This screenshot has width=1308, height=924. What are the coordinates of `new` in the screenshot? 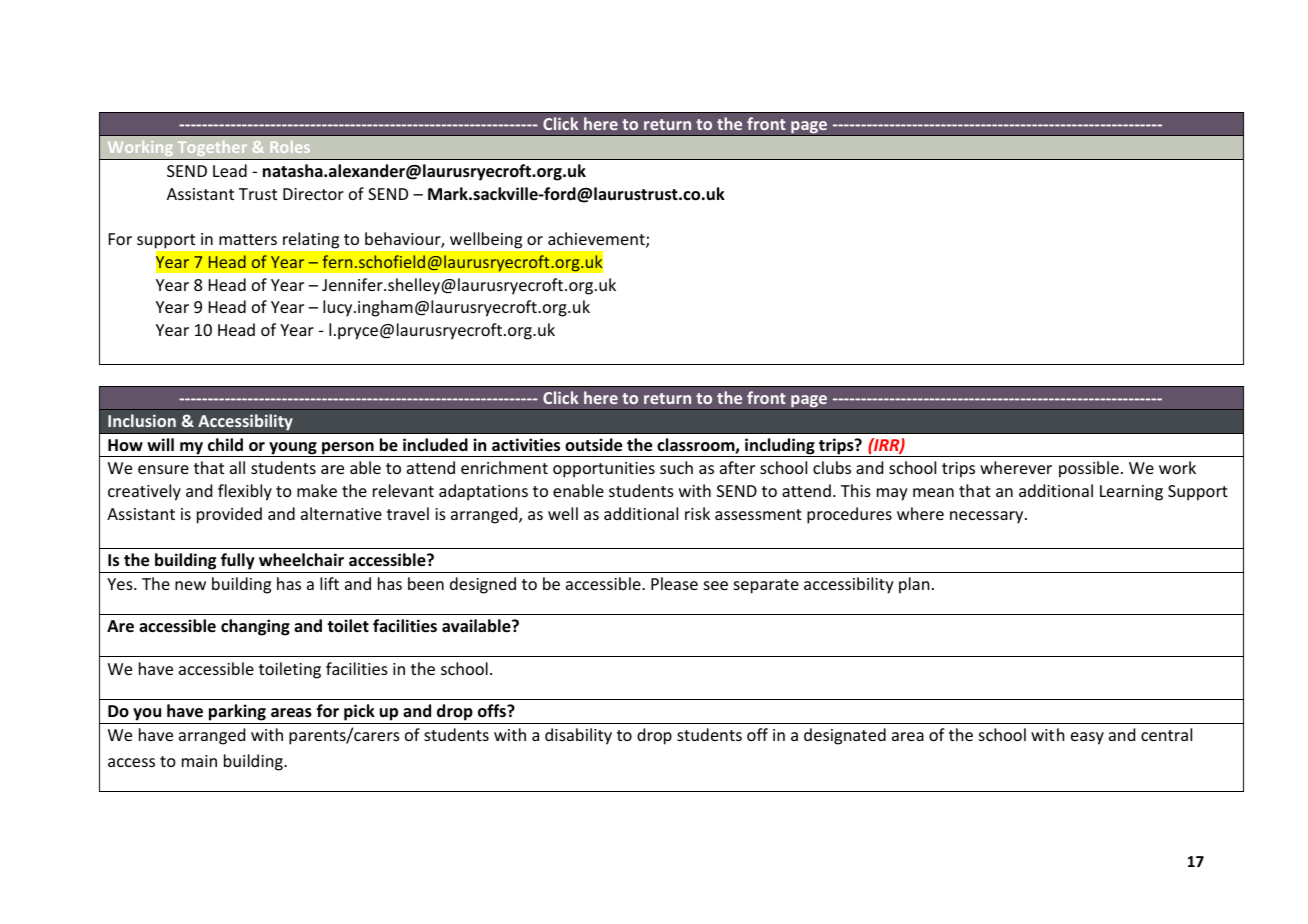 It's located at (190, 585).
